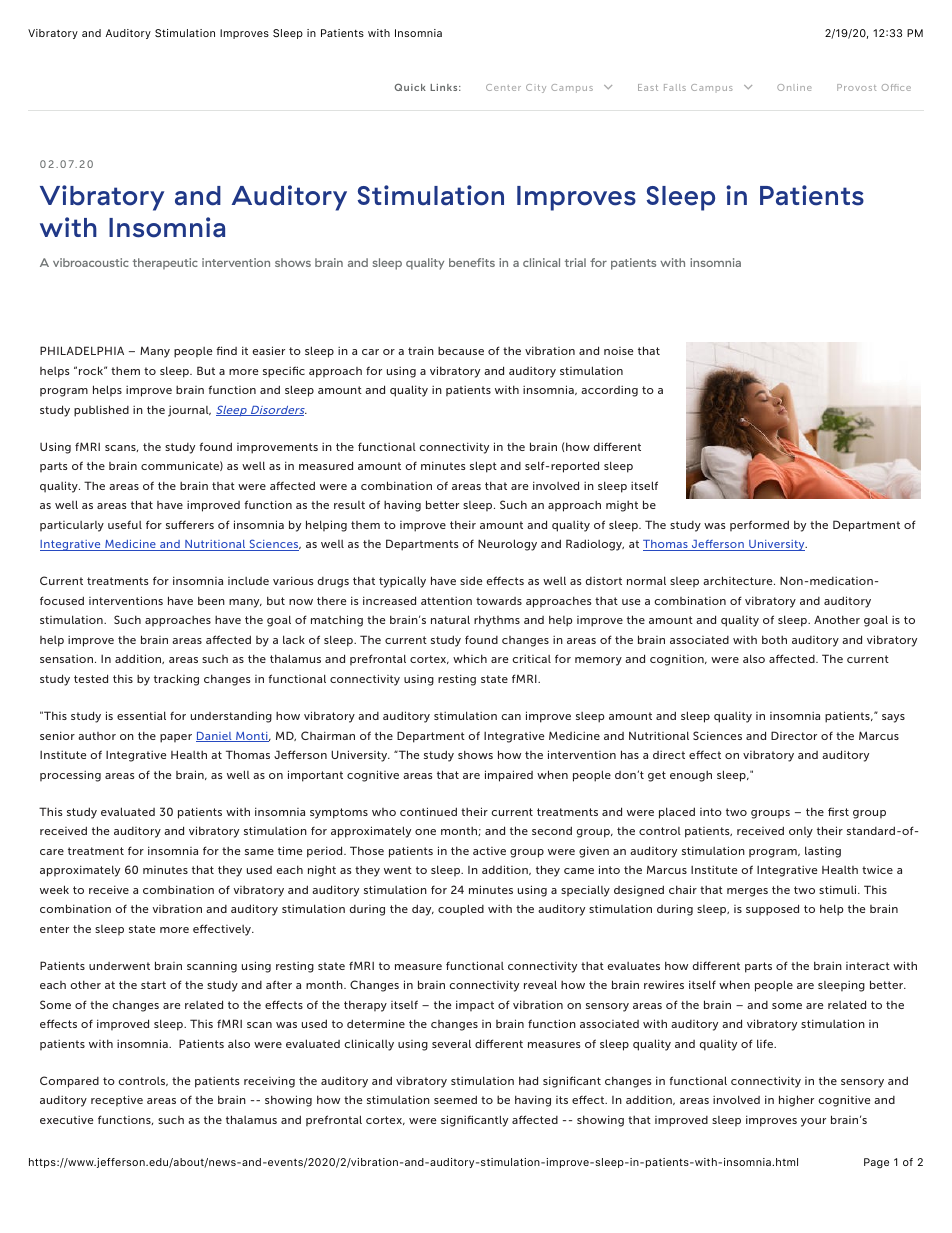 The height and width of the image is (1233, 952). I want to click on receptive, so click(117, 1100).
